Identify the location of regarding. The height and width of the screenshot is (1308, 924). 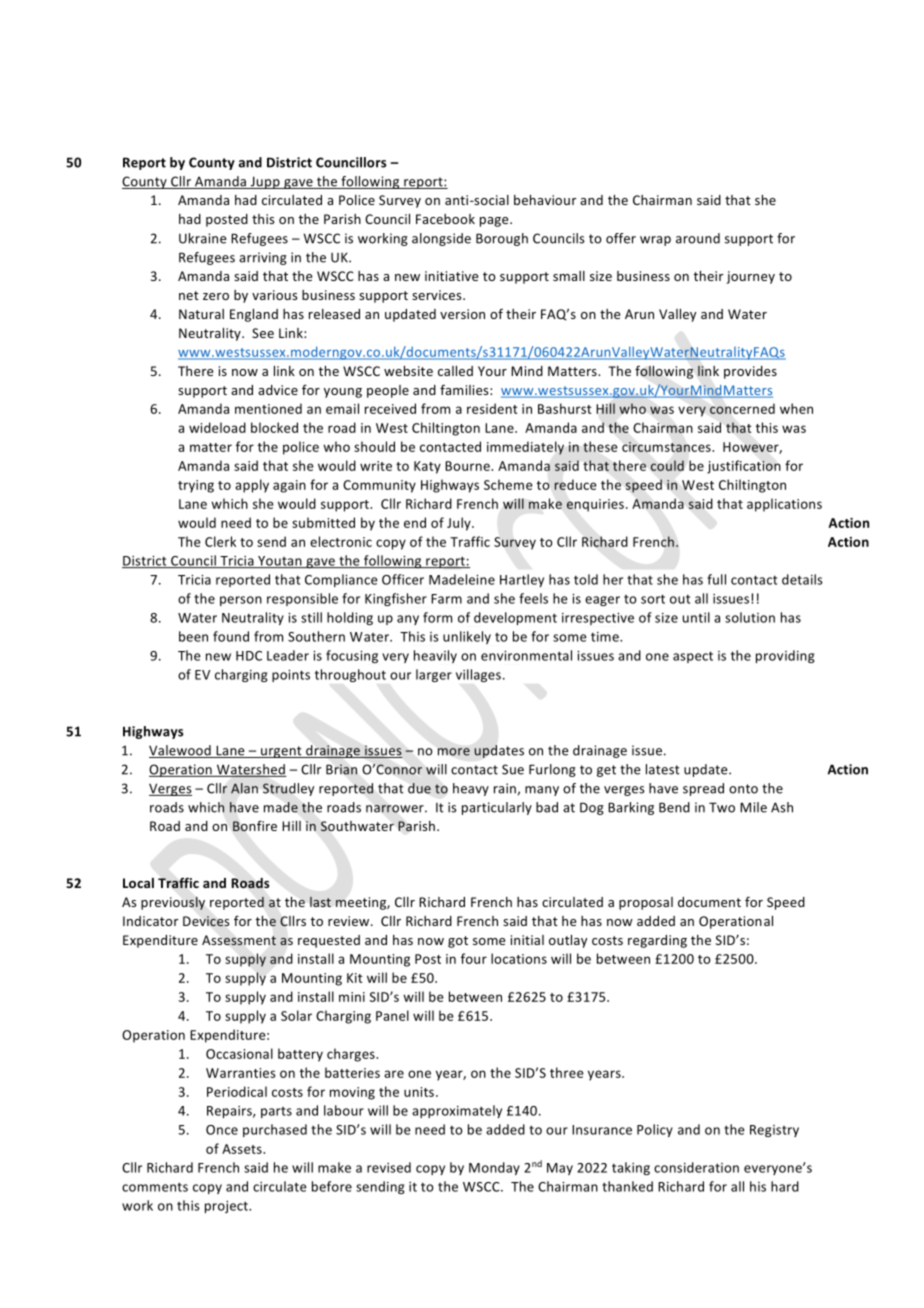
(657, 941).
